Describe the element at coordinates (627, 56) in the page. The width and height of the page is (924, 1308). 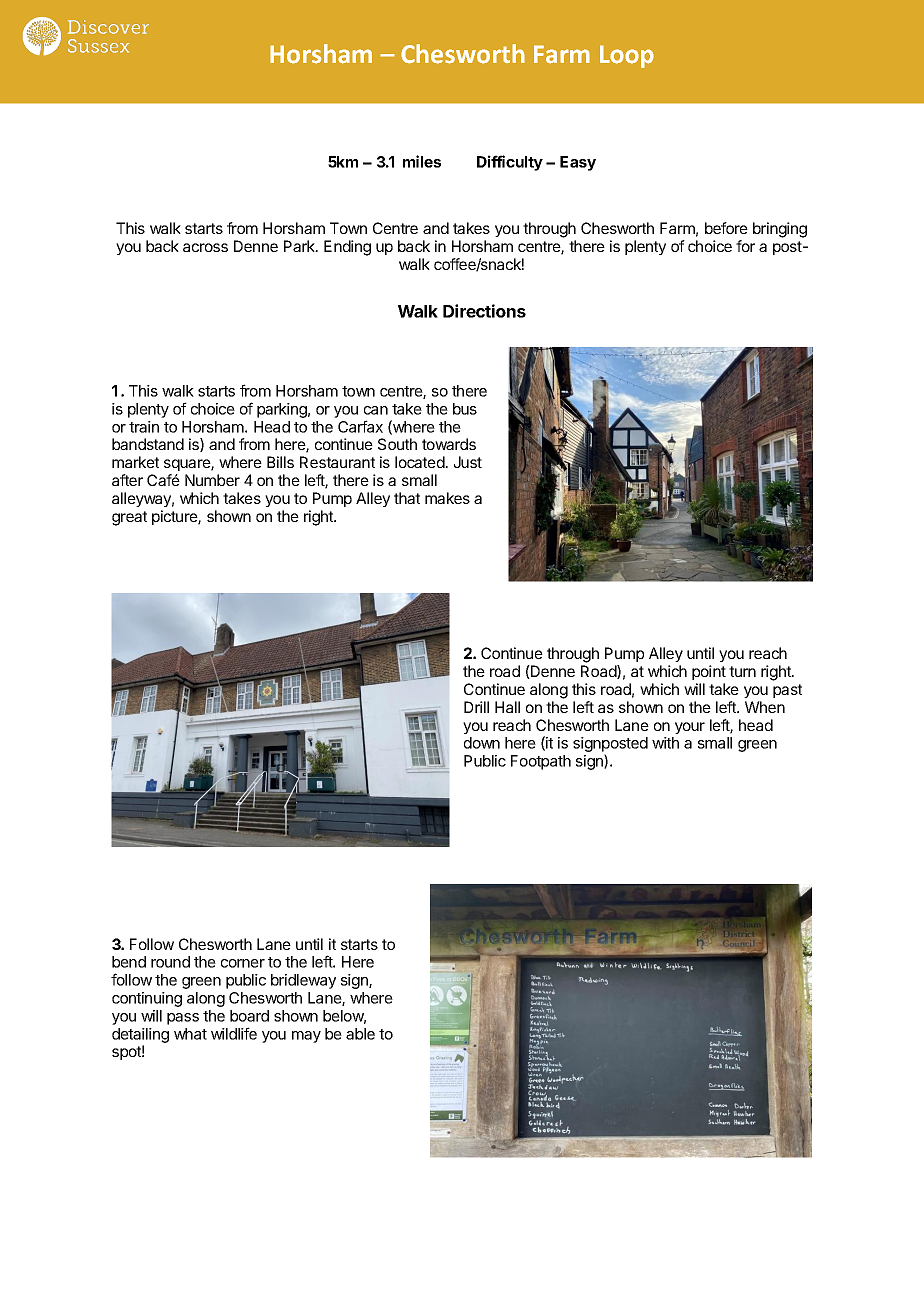
I see `Loop` at that location.
